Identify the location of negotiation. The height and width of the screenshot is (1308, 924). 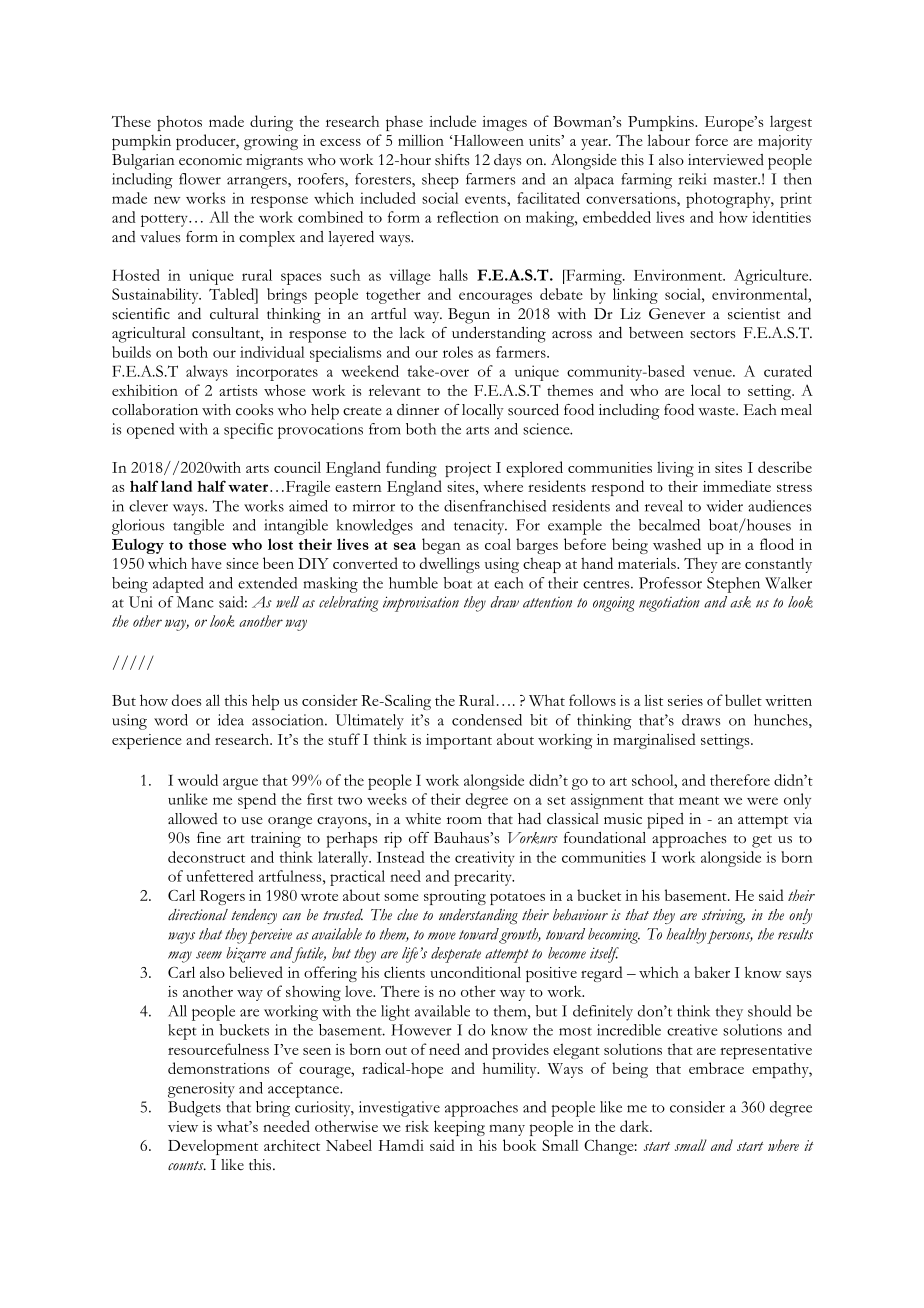
(669, 604).
